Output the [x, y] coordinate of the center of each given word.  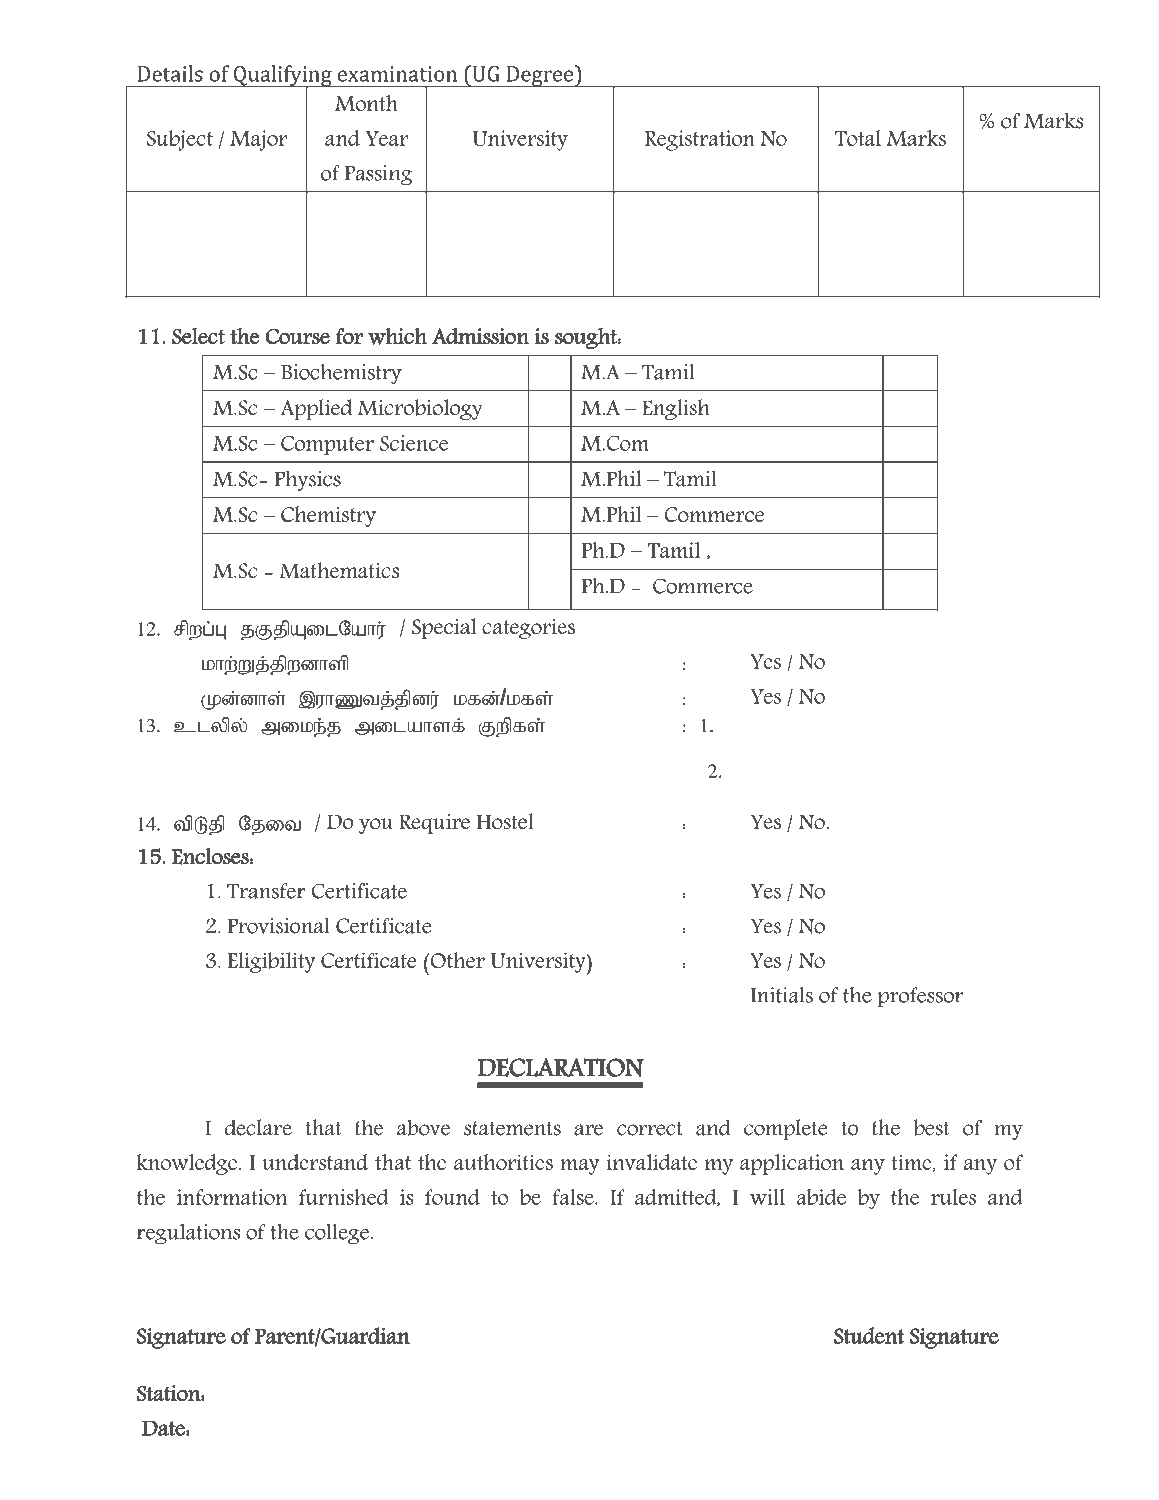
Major [258, 140]
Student [869, 1335]
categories [528, 629]
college [338, 1234]
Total [858, 138]
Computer [327, 445]
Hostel [505, 821]
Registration [700, 140]
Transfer [266, 891]
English [676, 409]
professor [920, 997]
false [574, 1197]
